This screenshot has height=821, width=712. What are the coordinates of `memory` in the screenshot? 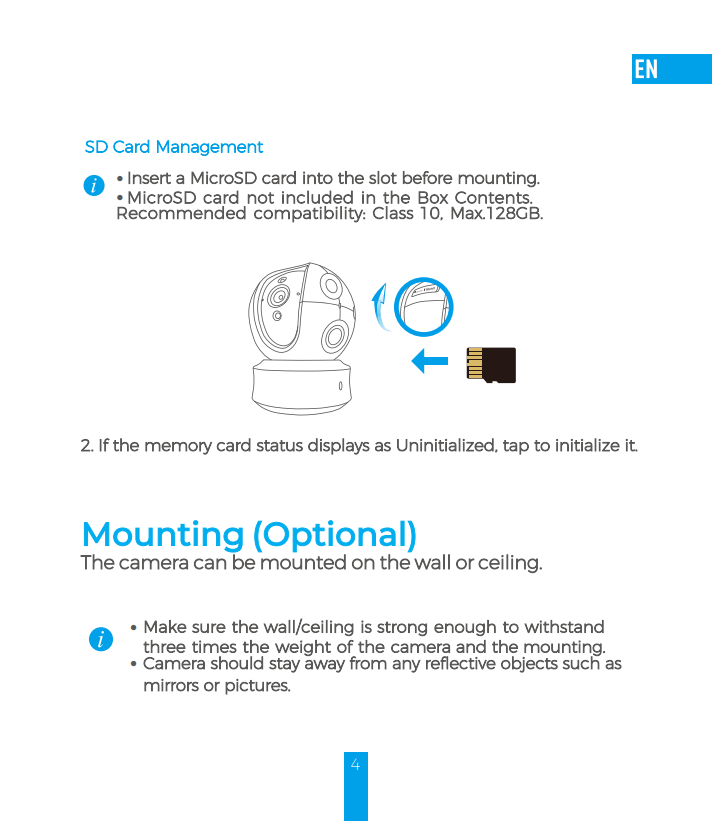 It's located at (178, 448).
